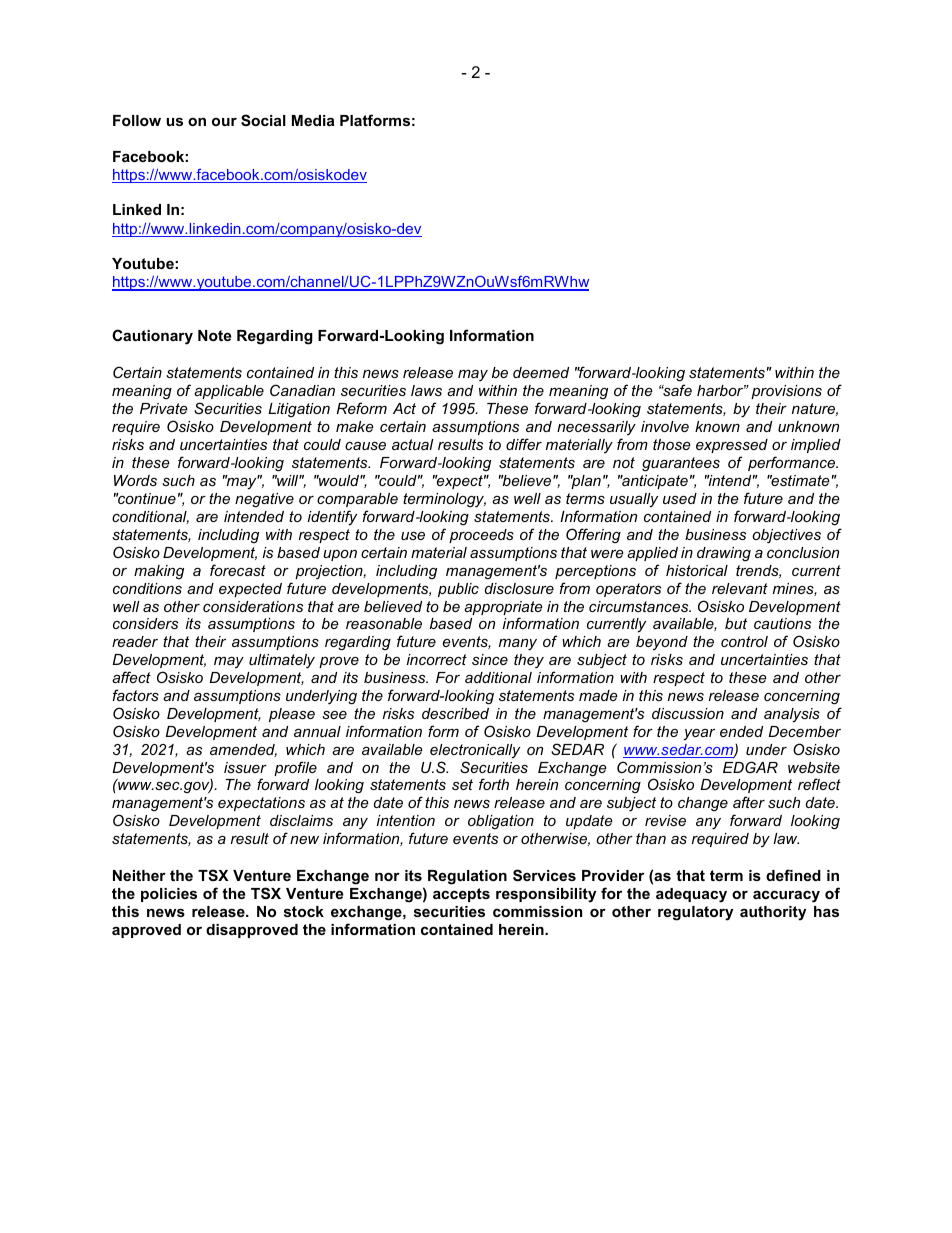 The image size is (952, 1233). What do you see at coordinates (229, 392) in the document?
I see `applicable` at bounding box center [229, 392].
